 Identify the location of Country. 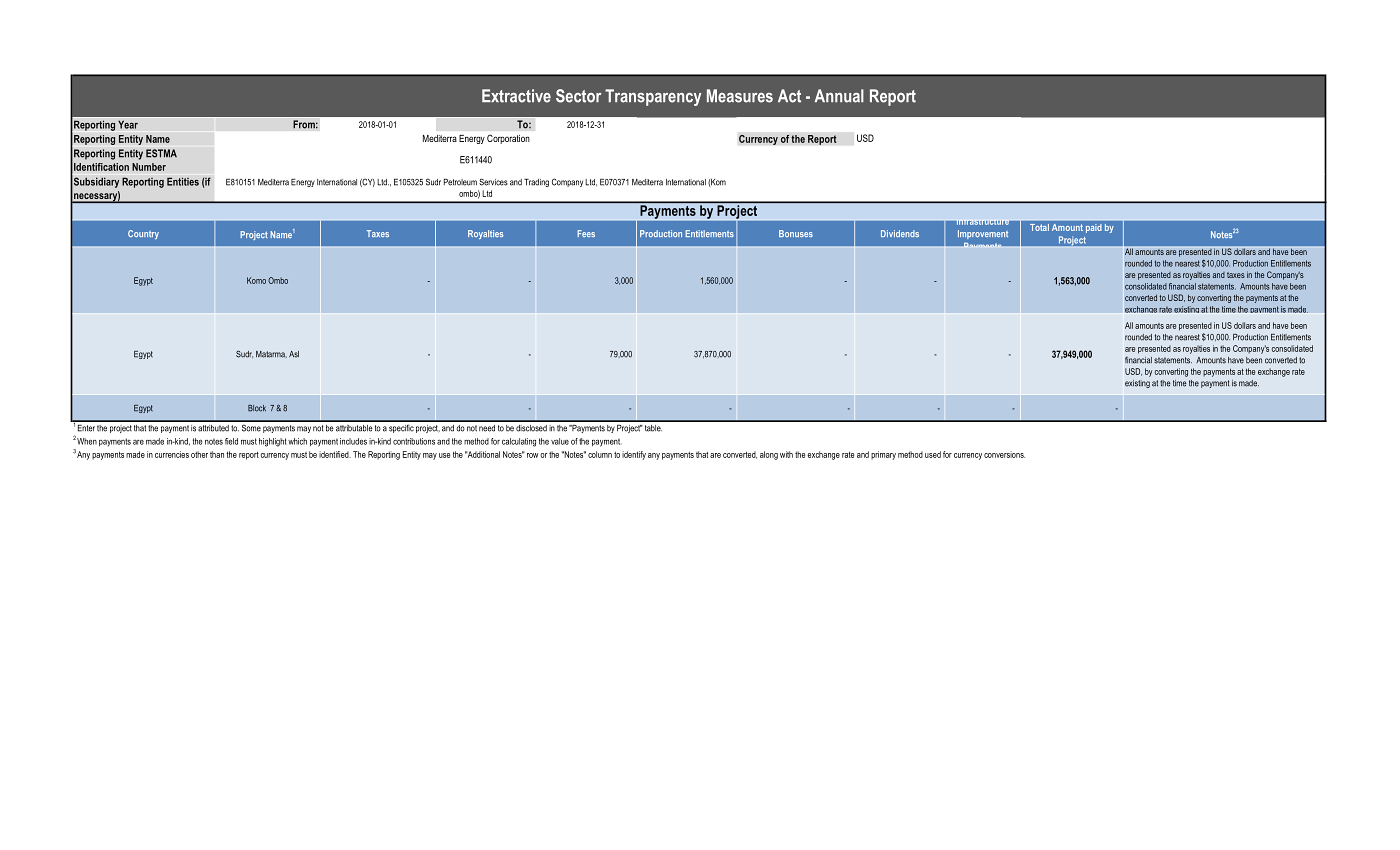
(143, 234).
